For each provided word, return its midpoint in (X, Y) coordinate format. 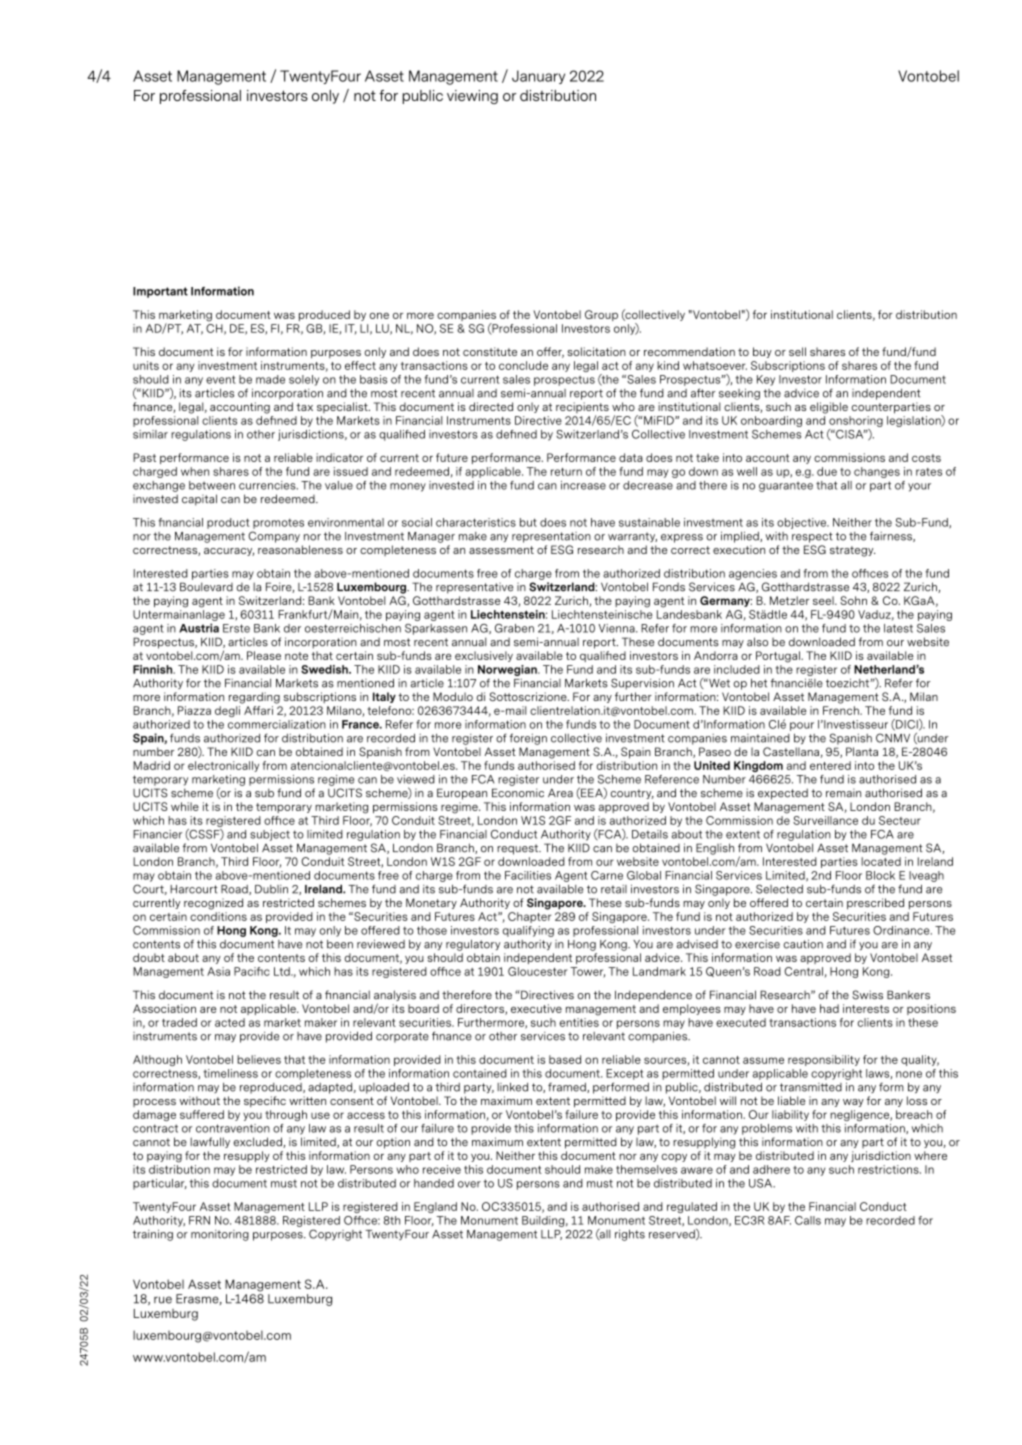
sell (797, 351)
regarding (254, 698)
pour (802, 726)
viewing (472, 97)
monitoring (220, 1235)
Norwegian (508, 670)
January (538, 77)
